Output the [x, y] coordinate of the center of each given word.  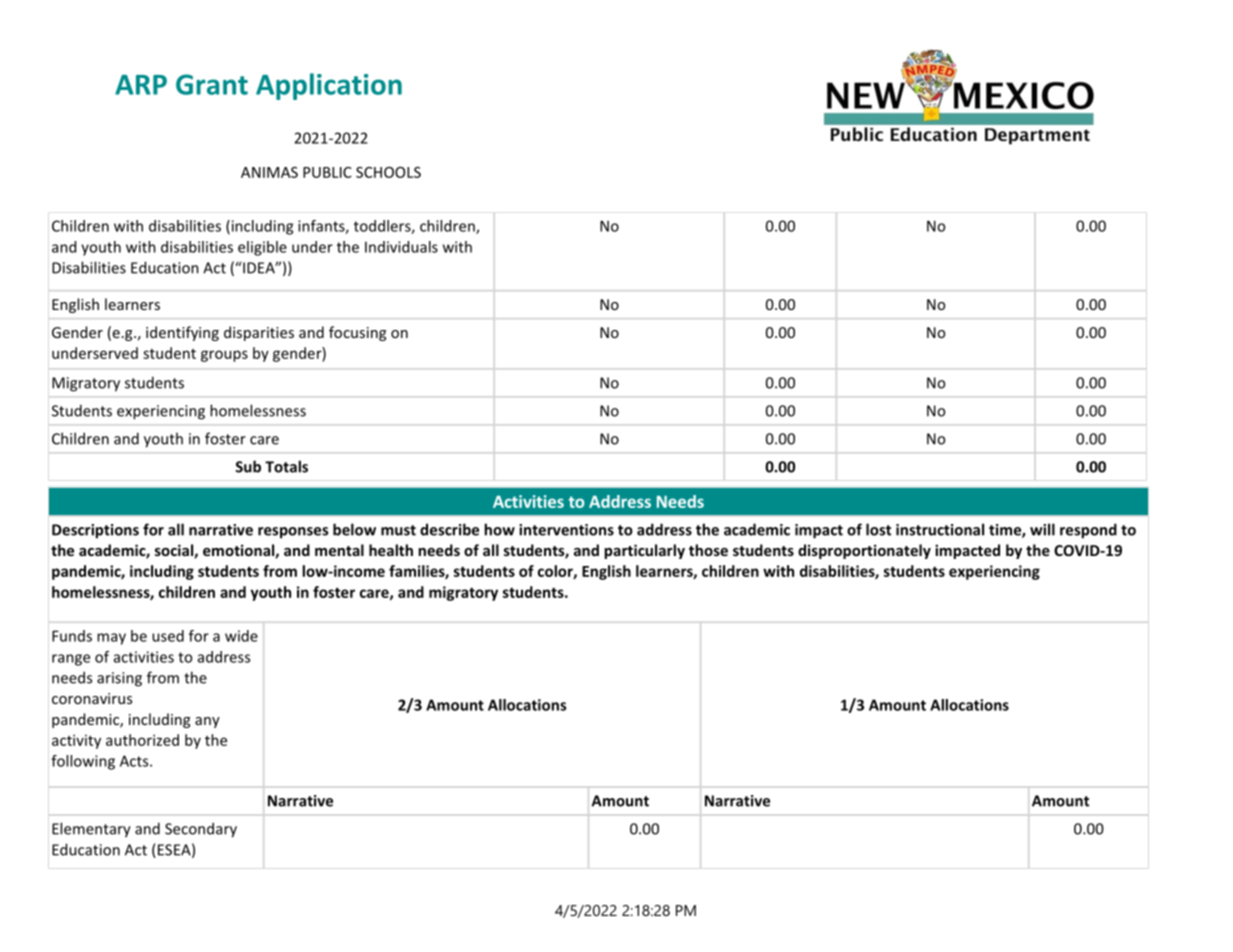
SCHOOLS [388, 172]
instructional [940, 529]
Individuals [401, 247]
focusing [357, 333]
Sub [248, 466]
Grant [212, 84]
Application [329, 86]
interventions [566, 530]
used [168, 636]
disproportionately [864, 551]
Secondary [201, 830]
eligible [262, 248]
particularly [644, 551]
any [207, 722]
